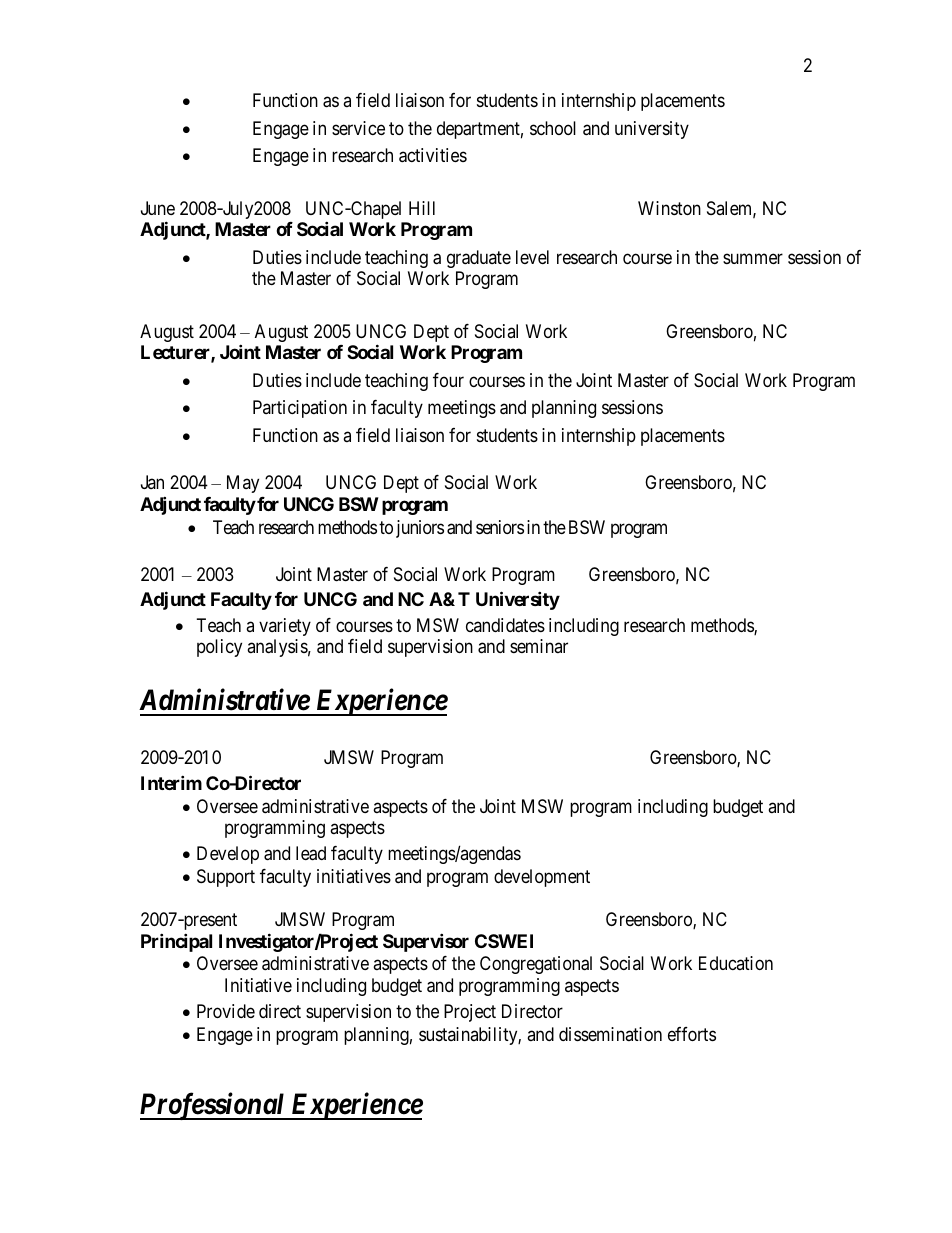 Image resolution: width=952 pixels, height=1233 pixels. Describe the element at coordinates (669, 208) in the screenshot. I see `Winston` at that location.
